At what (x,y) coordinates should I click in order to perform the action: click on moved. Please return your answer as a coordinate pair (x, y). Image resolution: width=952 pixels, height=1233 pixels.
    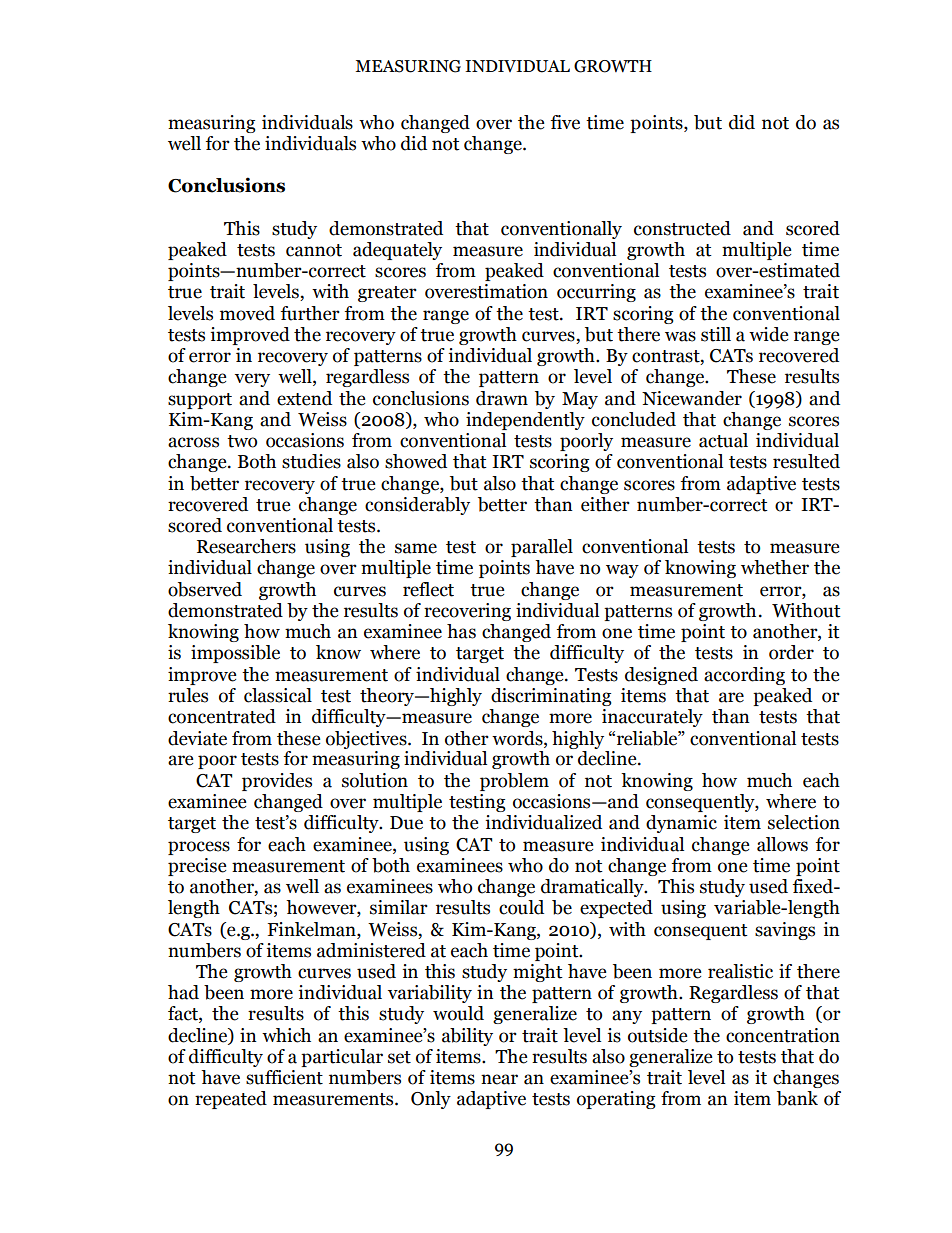
    Looking at the image, I should click on (247, 313).
